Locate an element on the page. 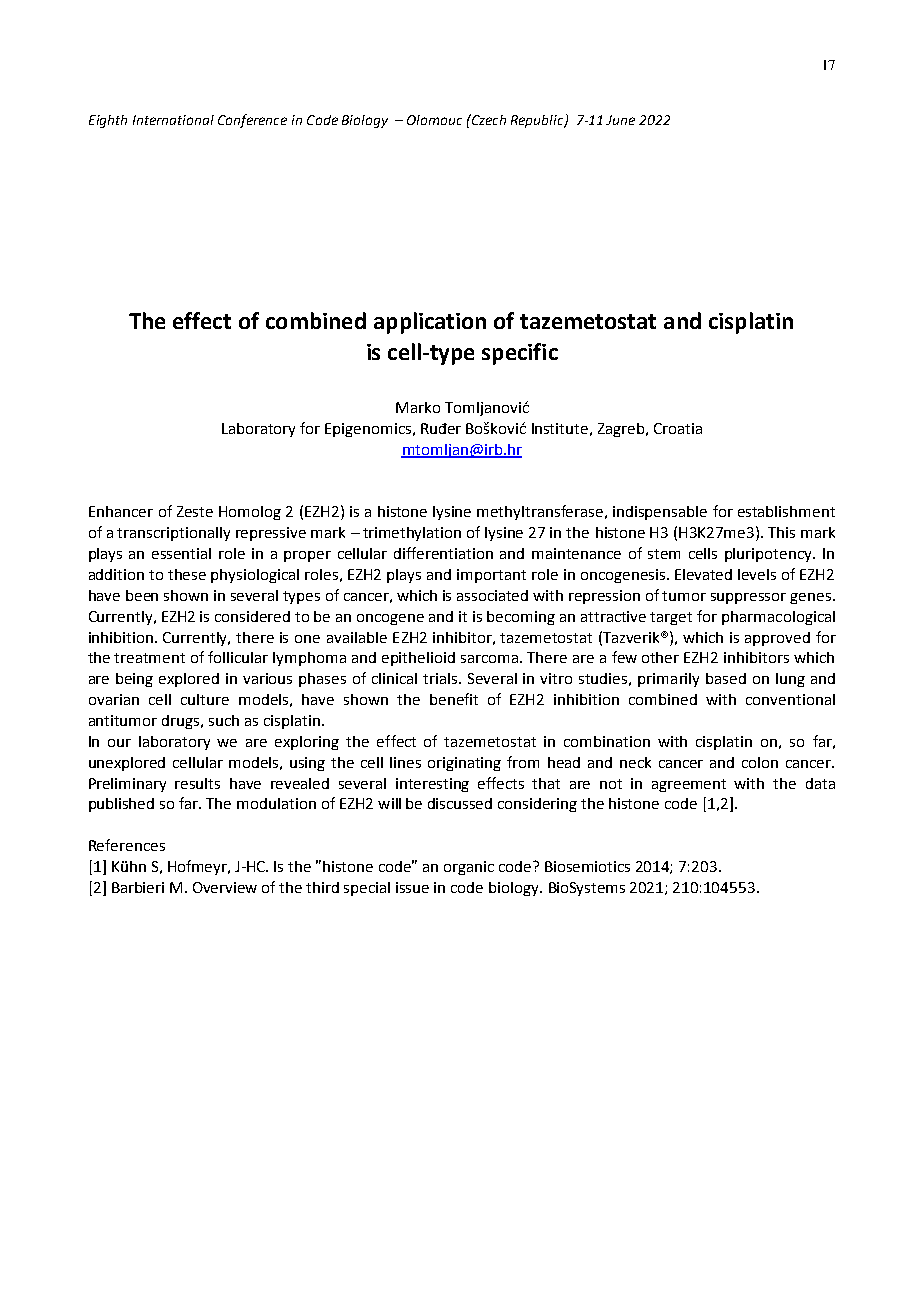  Homolog is located at coordinates (250, 513).
